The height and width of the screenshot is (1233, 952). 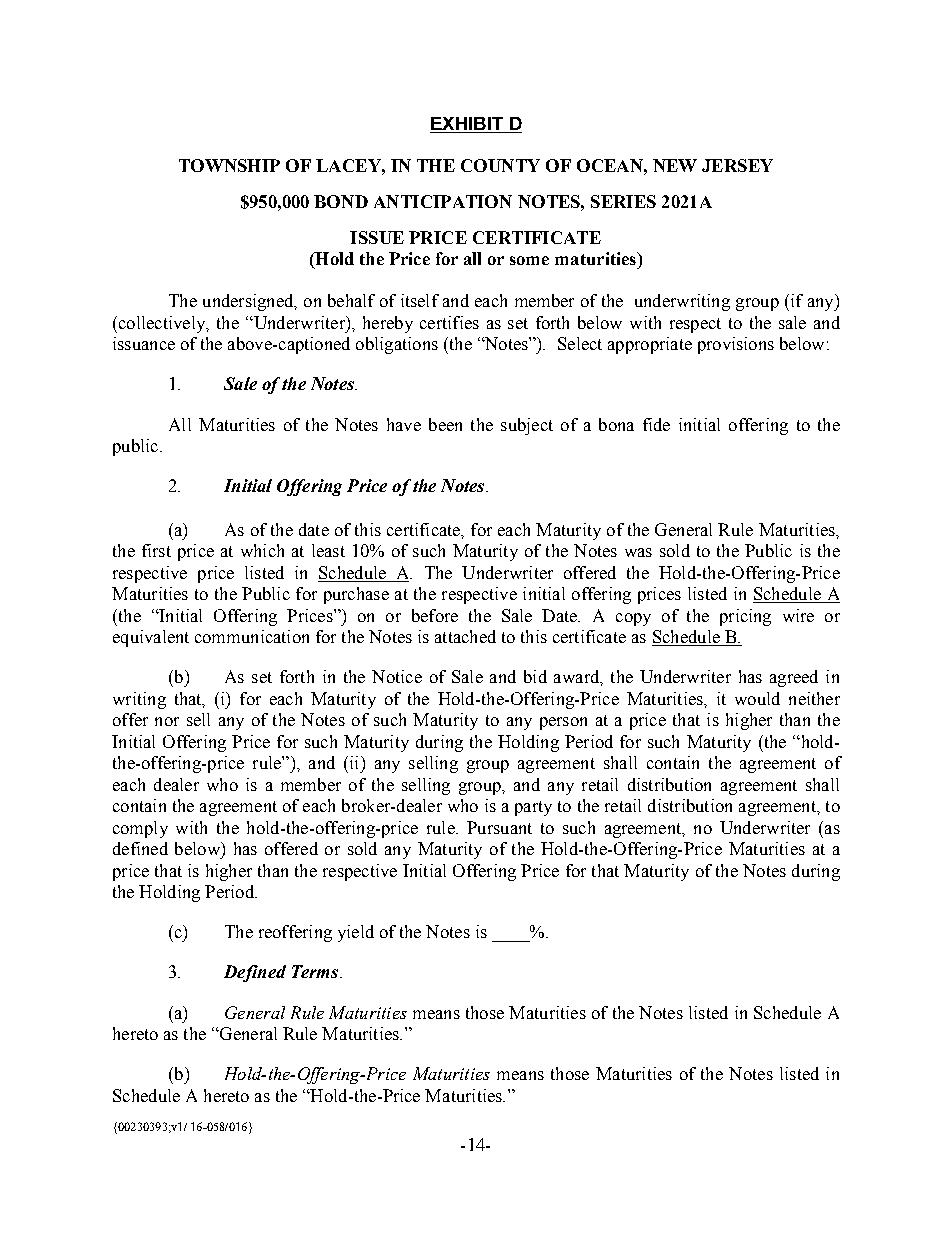 I want to click on ANTICIPATION, so click(x=443, y=201).
